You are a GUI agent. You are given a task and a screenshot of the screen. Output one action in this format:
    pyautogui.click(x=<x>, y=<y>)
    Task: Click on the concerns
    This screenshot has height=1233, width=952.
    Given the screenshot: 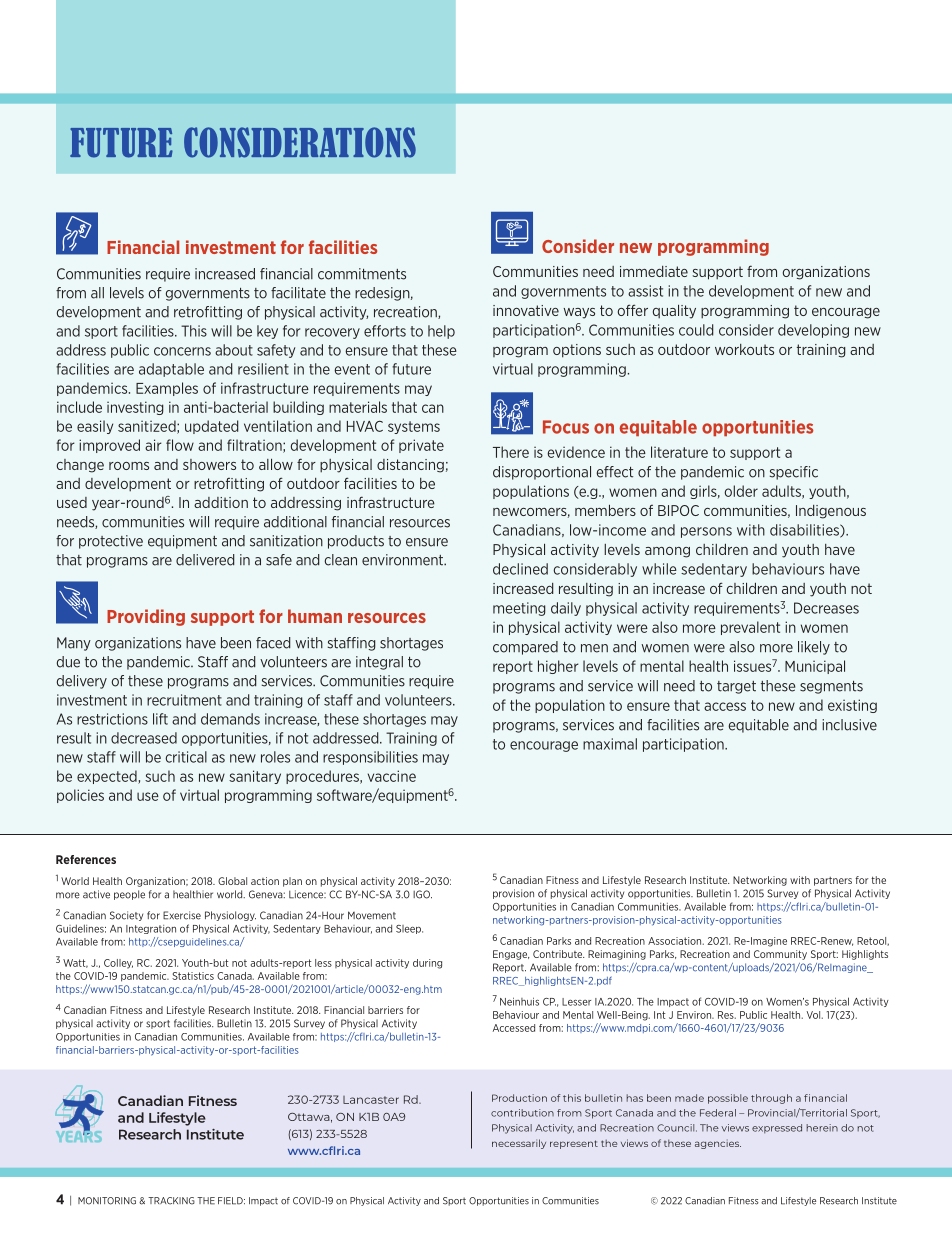 What is the action you would take?
    pyautogui.click(x=182, y=351)
